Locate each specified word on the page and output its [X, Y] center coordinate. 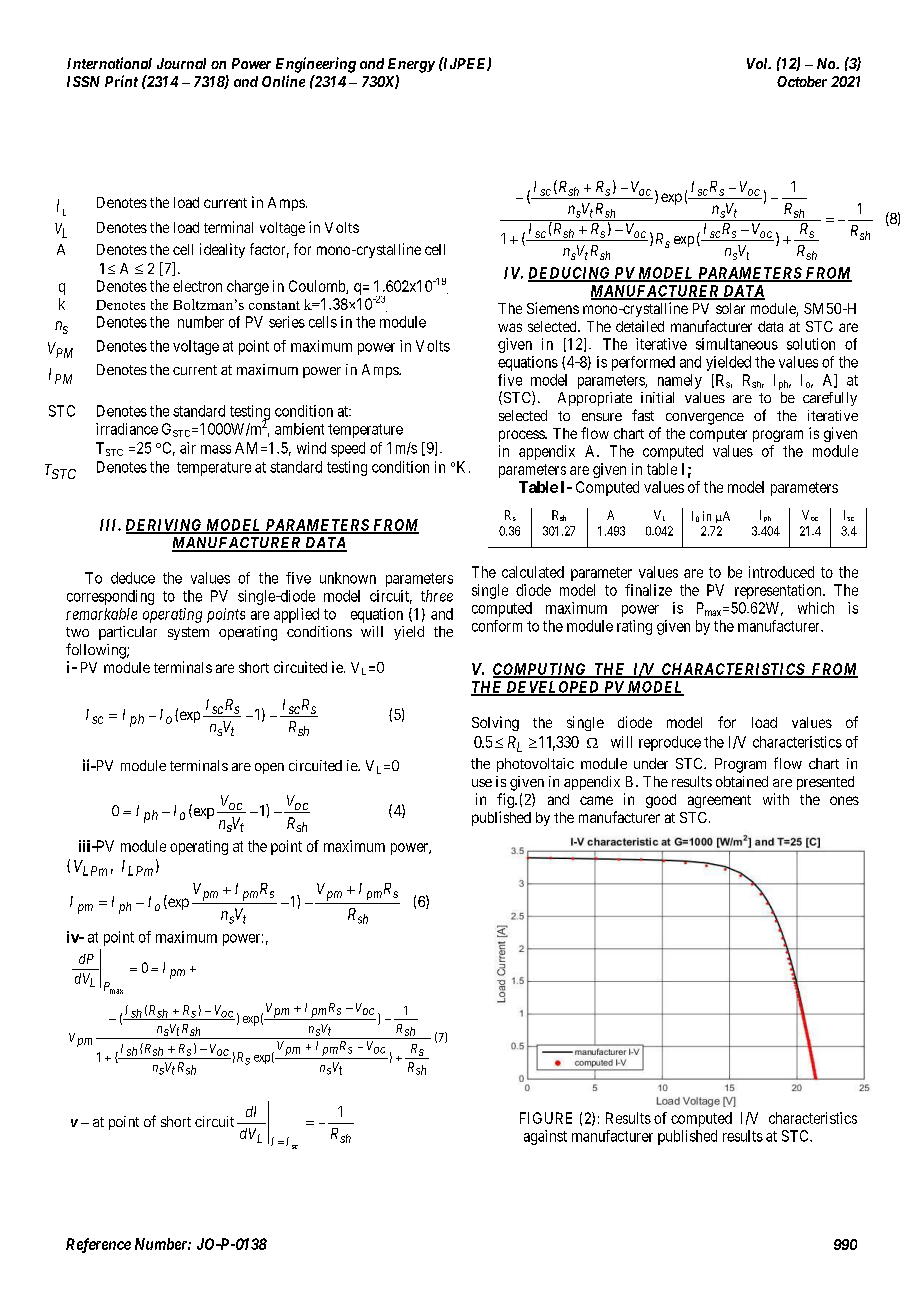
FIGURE [546, 1118]
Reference [98, 1245]
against [545, 1137]
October [802, 81]
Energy [411, 65]
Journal [181, 63]
